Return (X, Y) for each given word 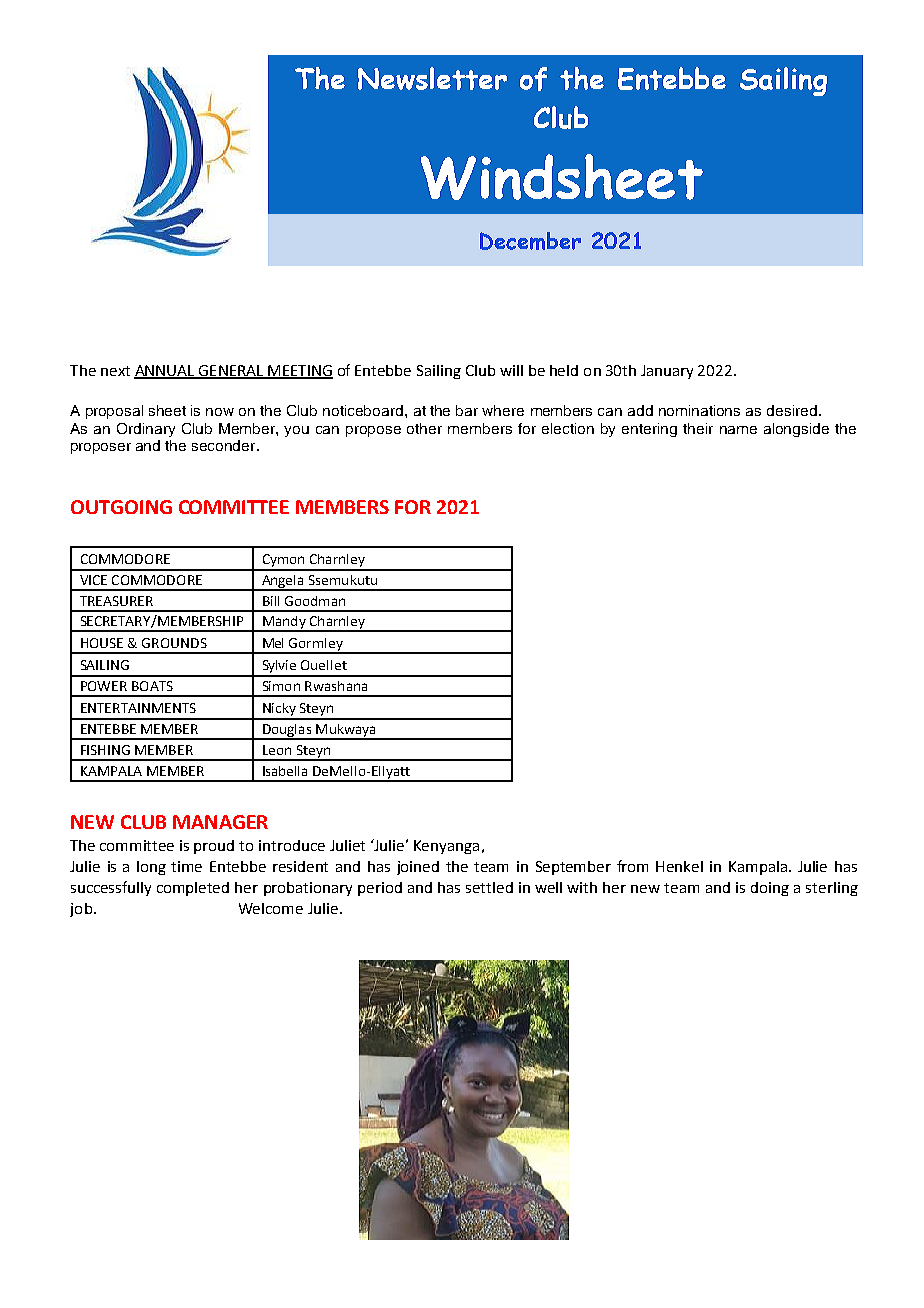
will (511, 370)
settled (489, 887)
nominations (699, 410)
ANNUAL (165, 371)
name (738, 430)
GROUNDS (174, 643)
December (530, 241)
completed (193, 889)
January (667, 372)
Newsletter (432, 78)
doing (770, 889)
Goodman (315, 601)
